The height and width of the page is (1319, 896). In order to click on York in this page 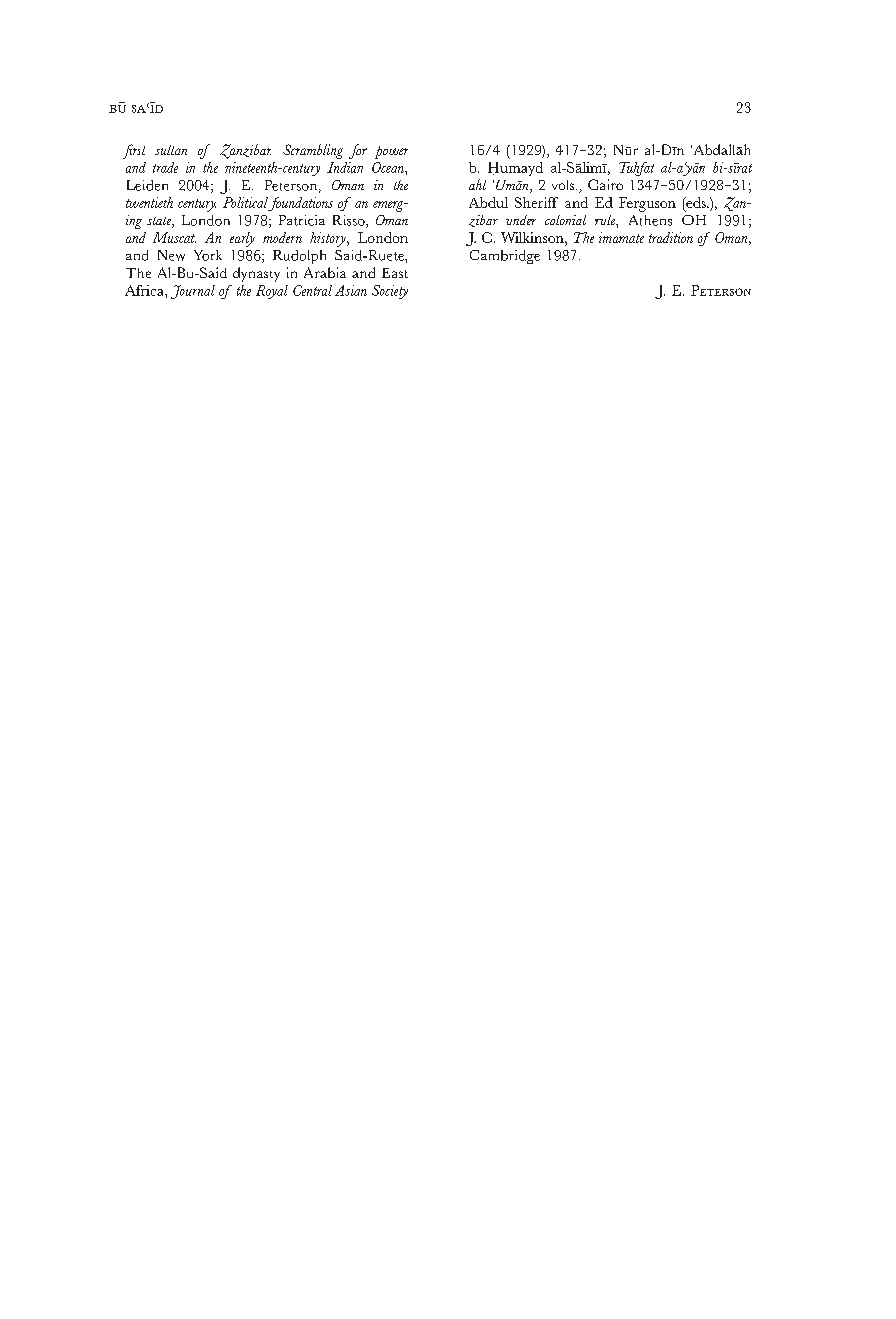, I will do `click(208, 255)`.
